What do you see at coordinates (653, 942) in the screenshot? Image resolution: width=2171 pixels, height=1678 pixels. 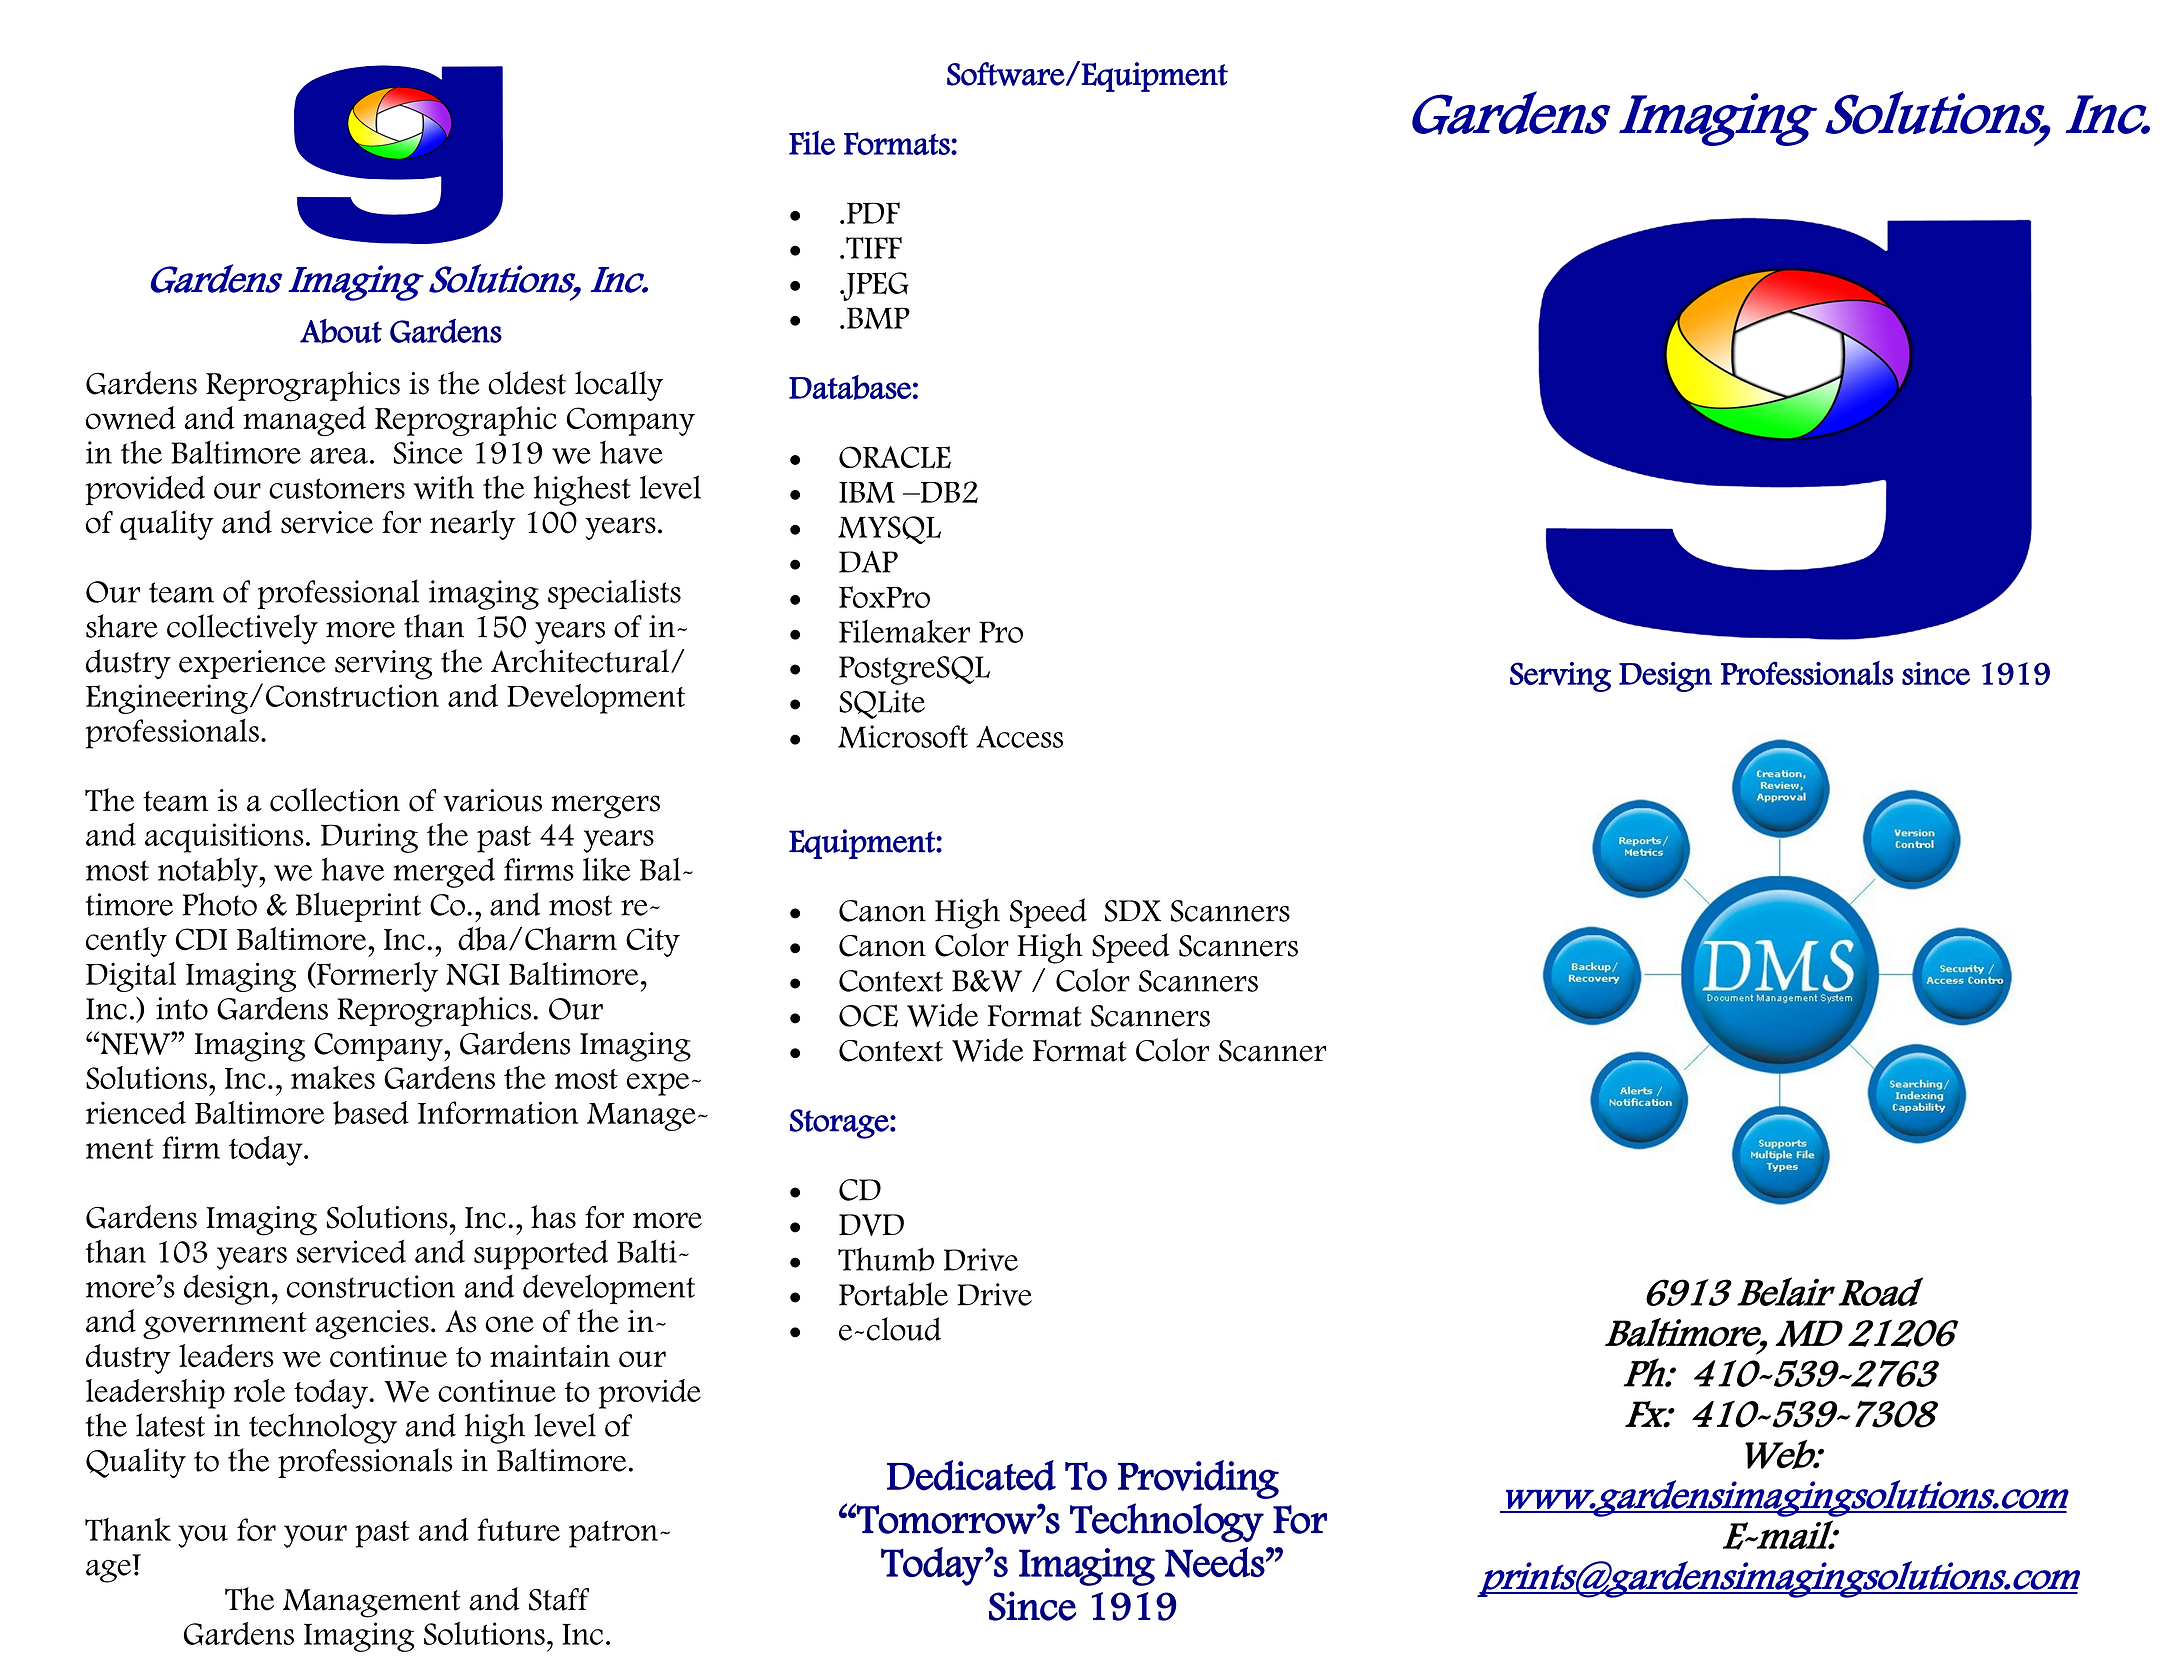 I see `City` at bounding box center [653, 942].
